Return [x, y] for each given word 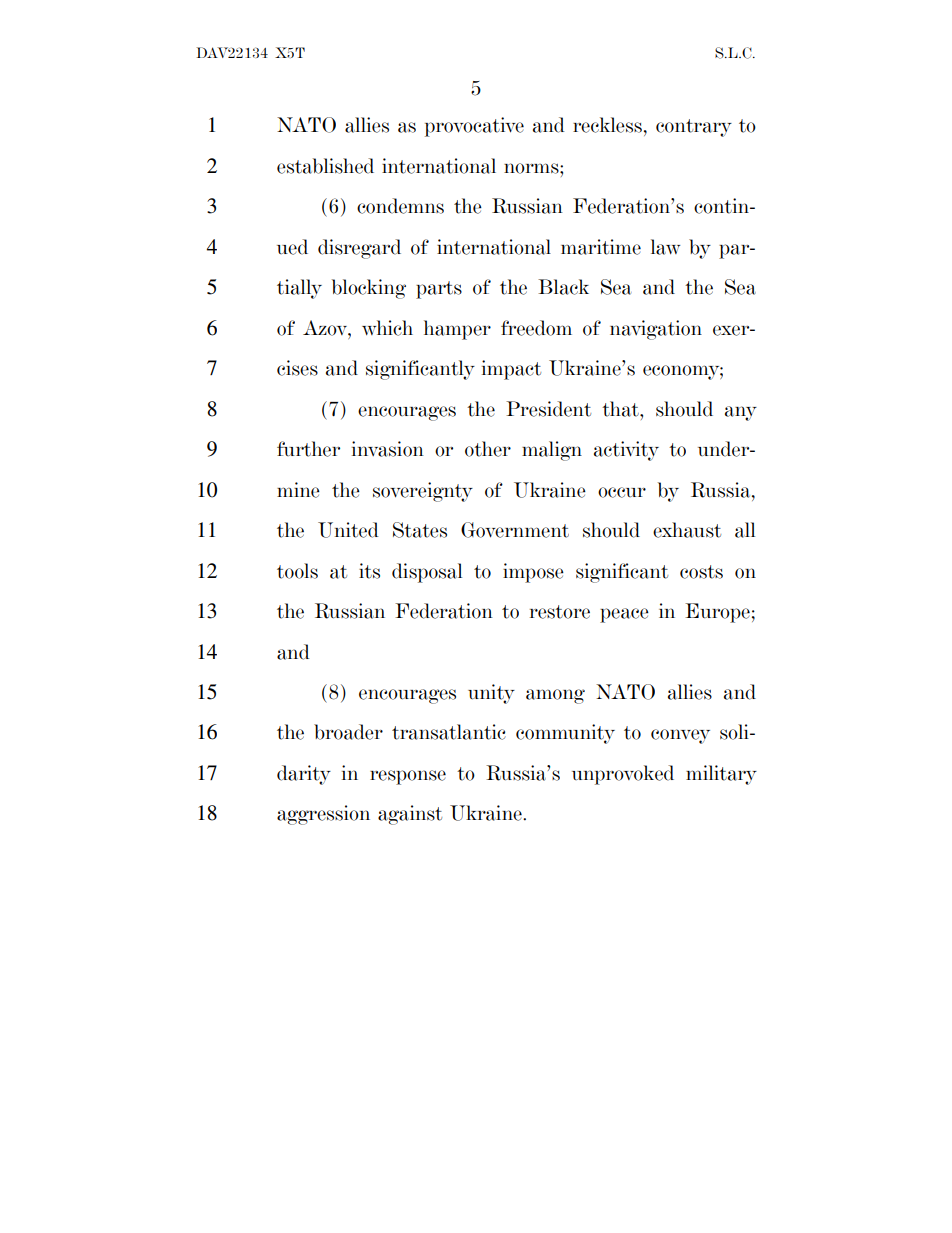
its [369, 571]
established [325, 166]
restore [560, 612]
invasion [388, 449]
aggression [323, 815]
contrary [694, 128]
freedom [536, 328]
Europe [717, 613]
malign [552, 451]
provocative [474, 127]
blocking [369, 289]
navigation [656, 330]
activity [626, 451]
